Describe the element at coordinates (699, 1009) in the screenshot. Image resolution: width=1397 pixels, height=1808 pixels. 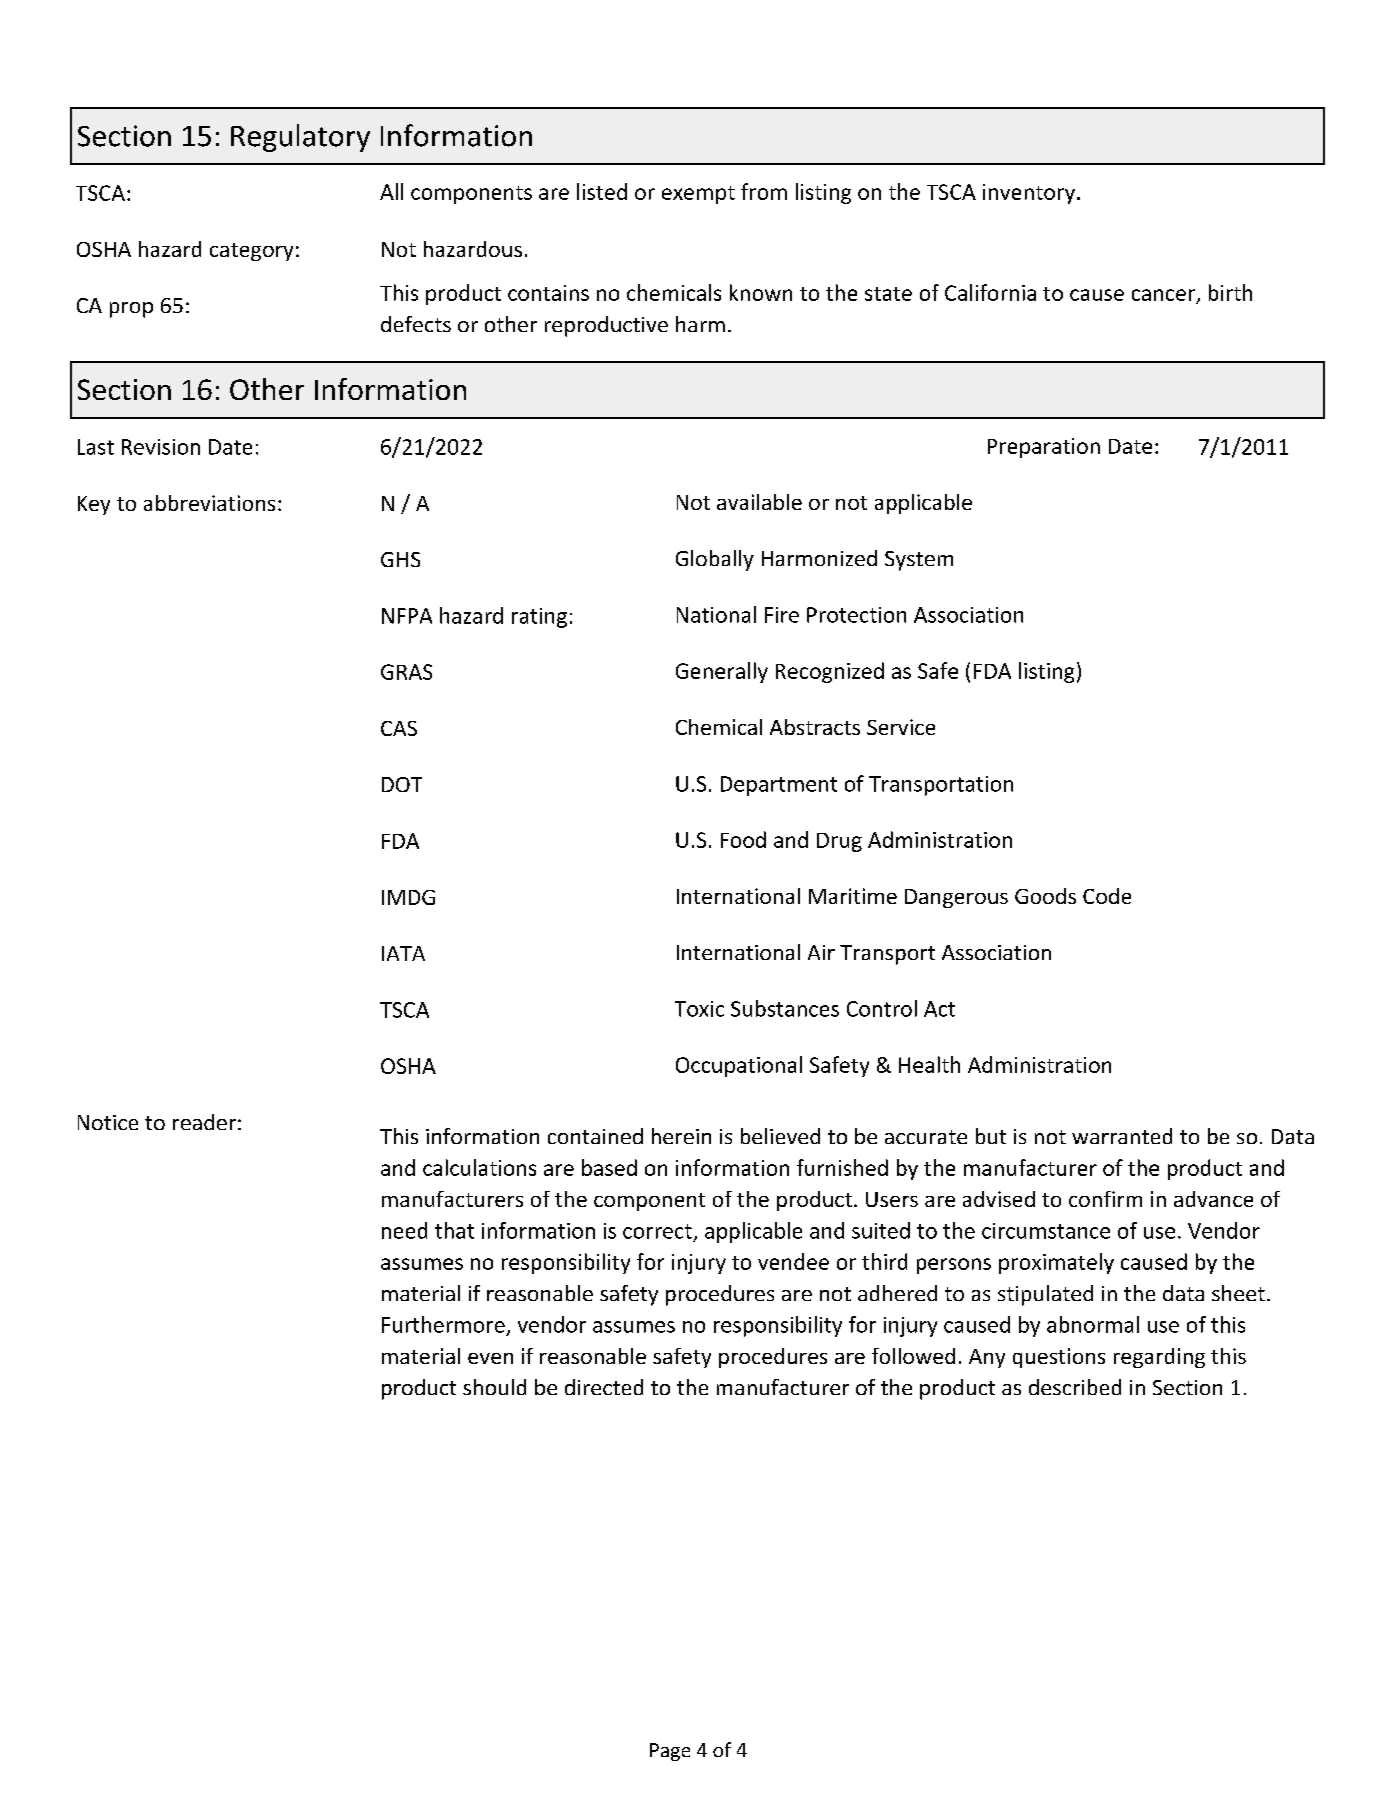
I see `Toxic` at that location.
